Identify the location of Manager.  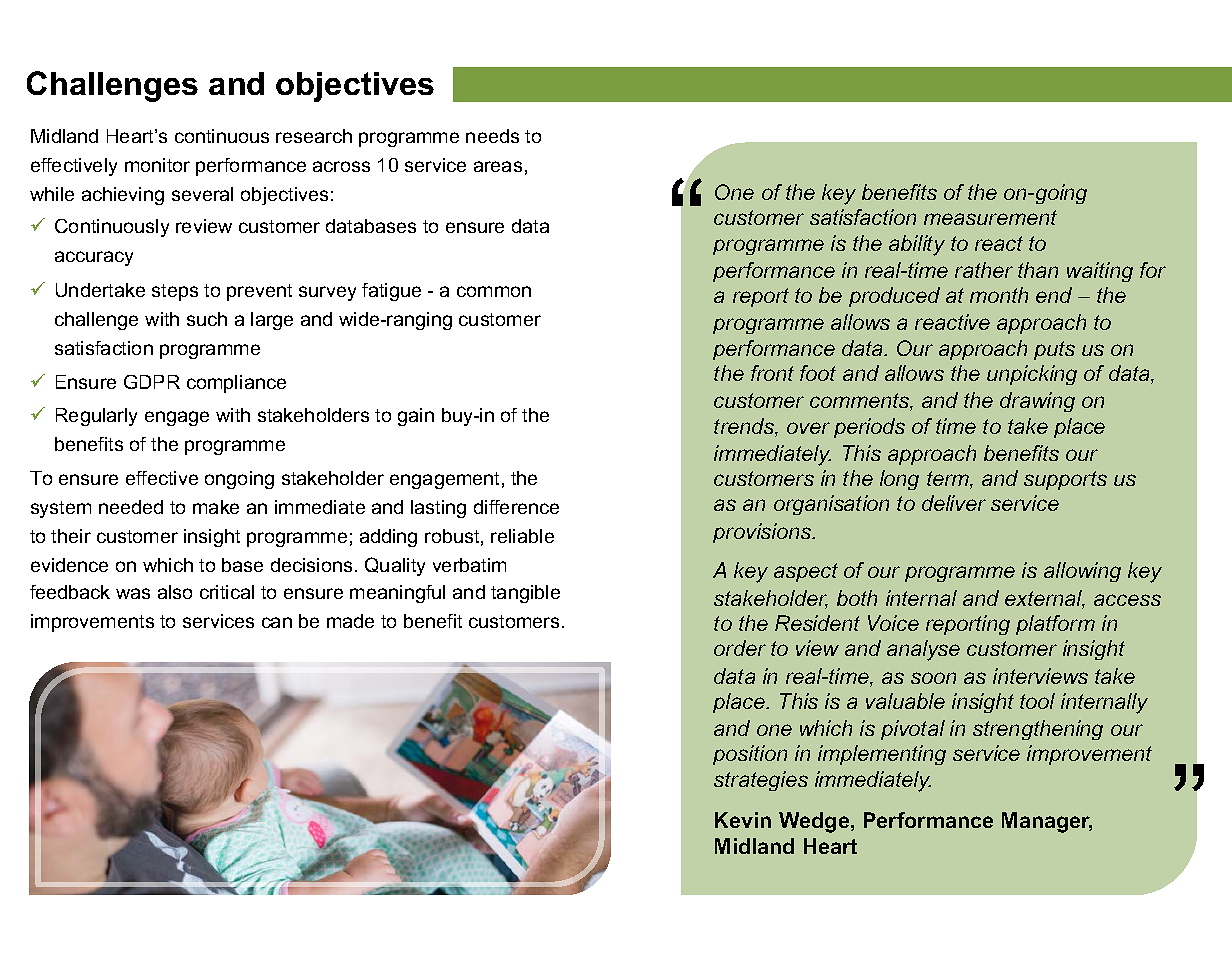
(1047, 822).
